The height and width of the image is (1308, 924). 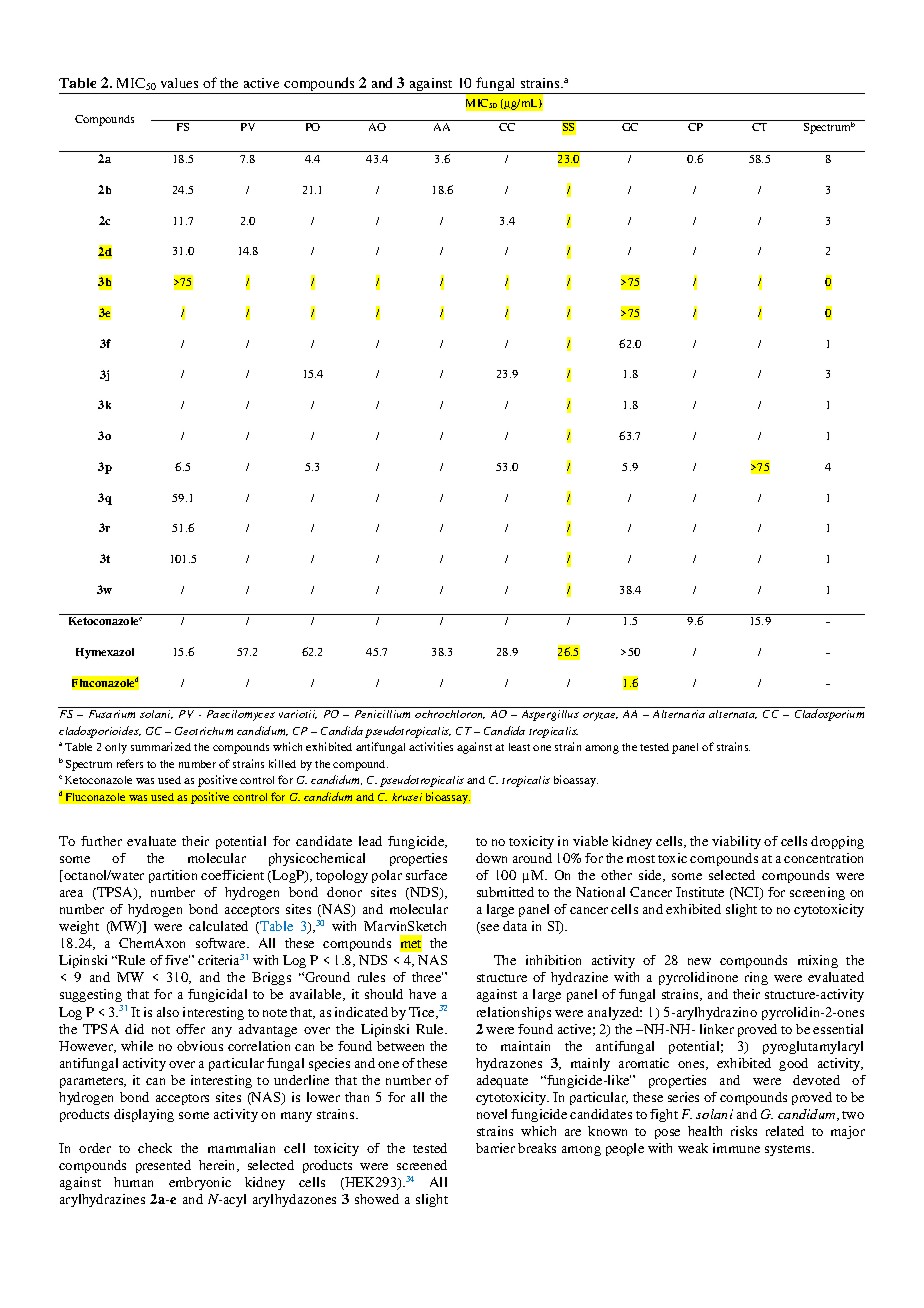 I want to click on immune, so click(x=736, y=1148).
